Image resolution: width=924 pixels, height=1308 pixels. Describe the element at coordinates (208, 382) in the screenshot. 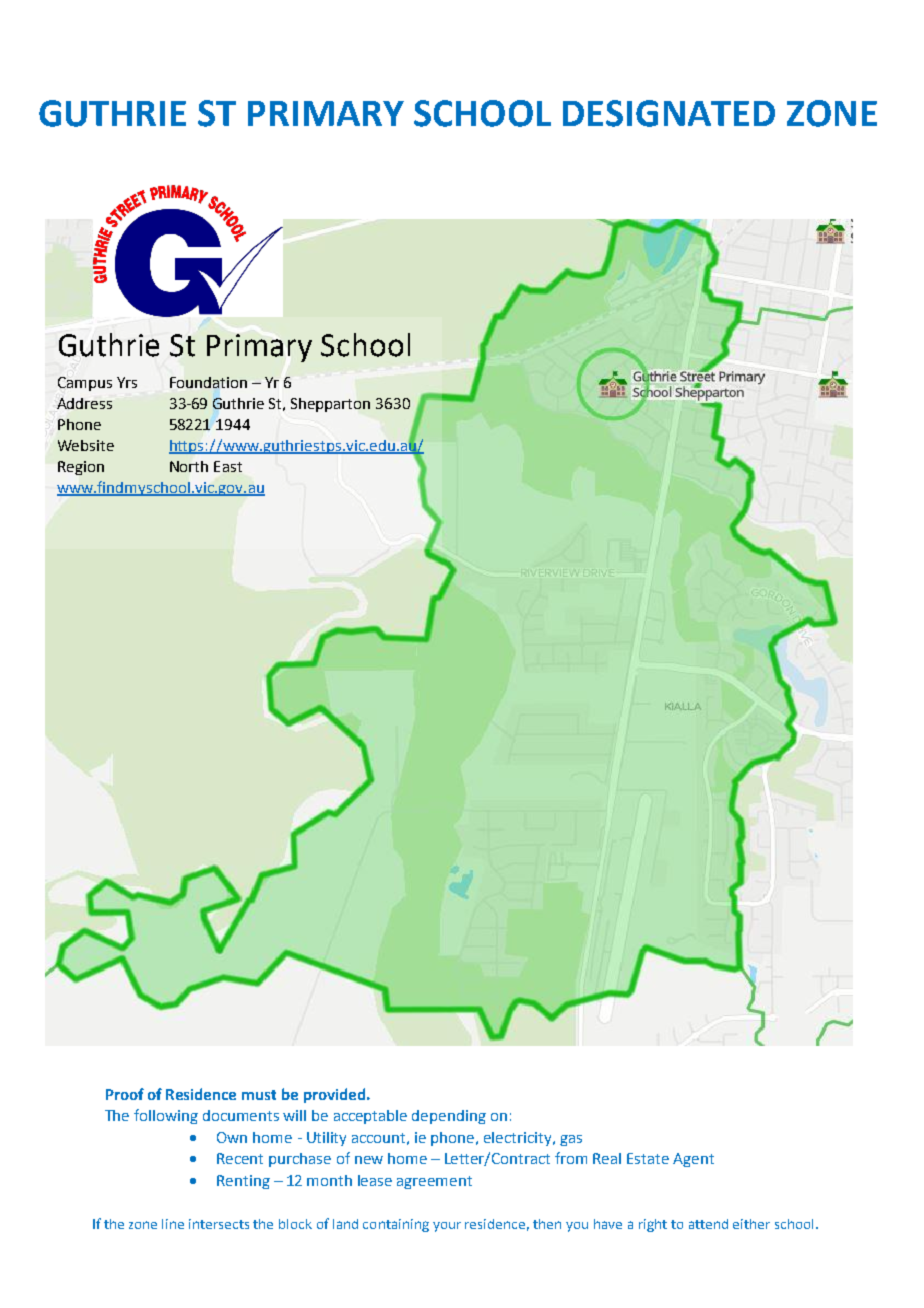

I see `Foundation` at that location.
